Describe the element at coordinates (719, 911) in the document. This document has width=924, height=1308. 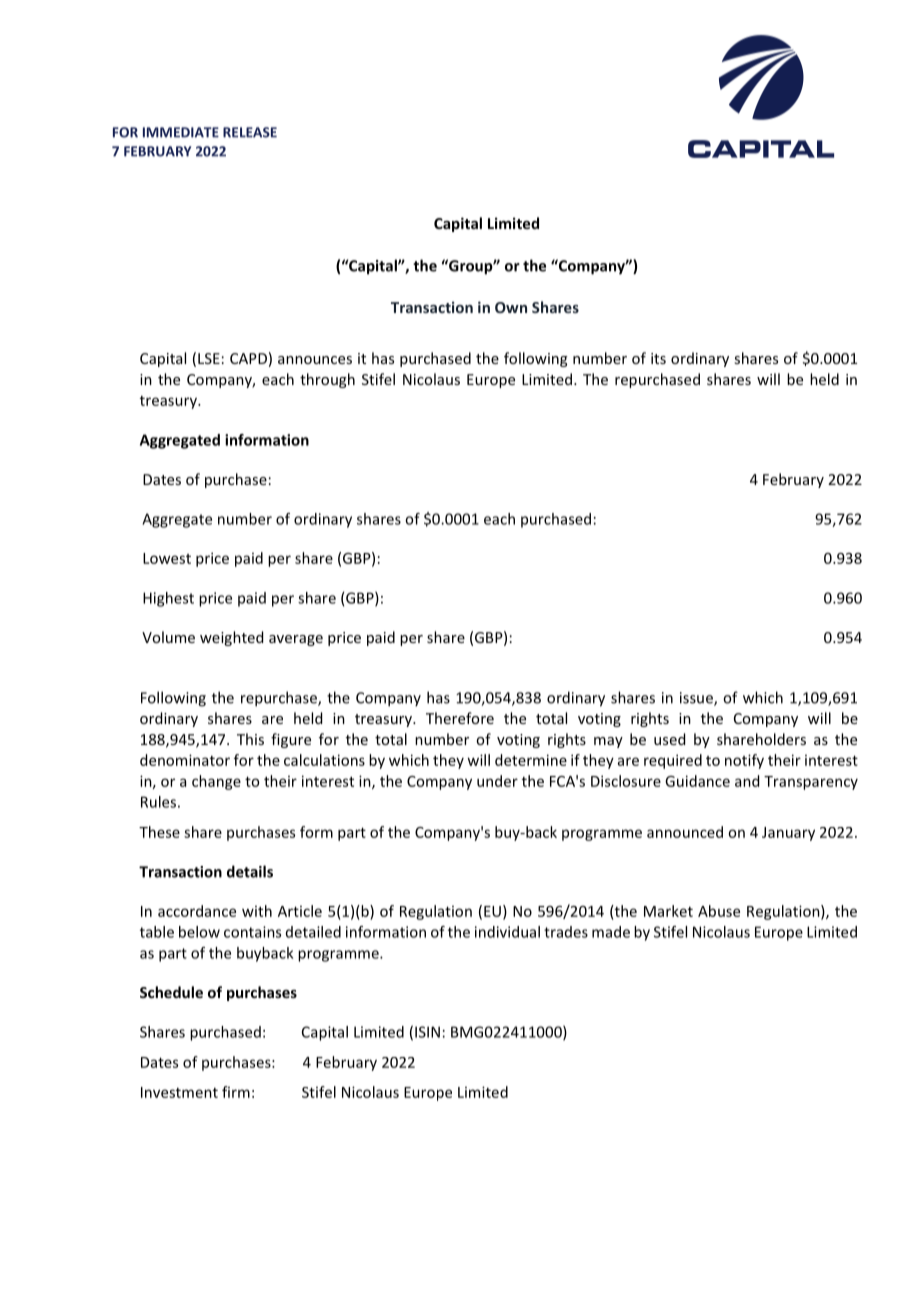
I see `Abuse` at that location.
